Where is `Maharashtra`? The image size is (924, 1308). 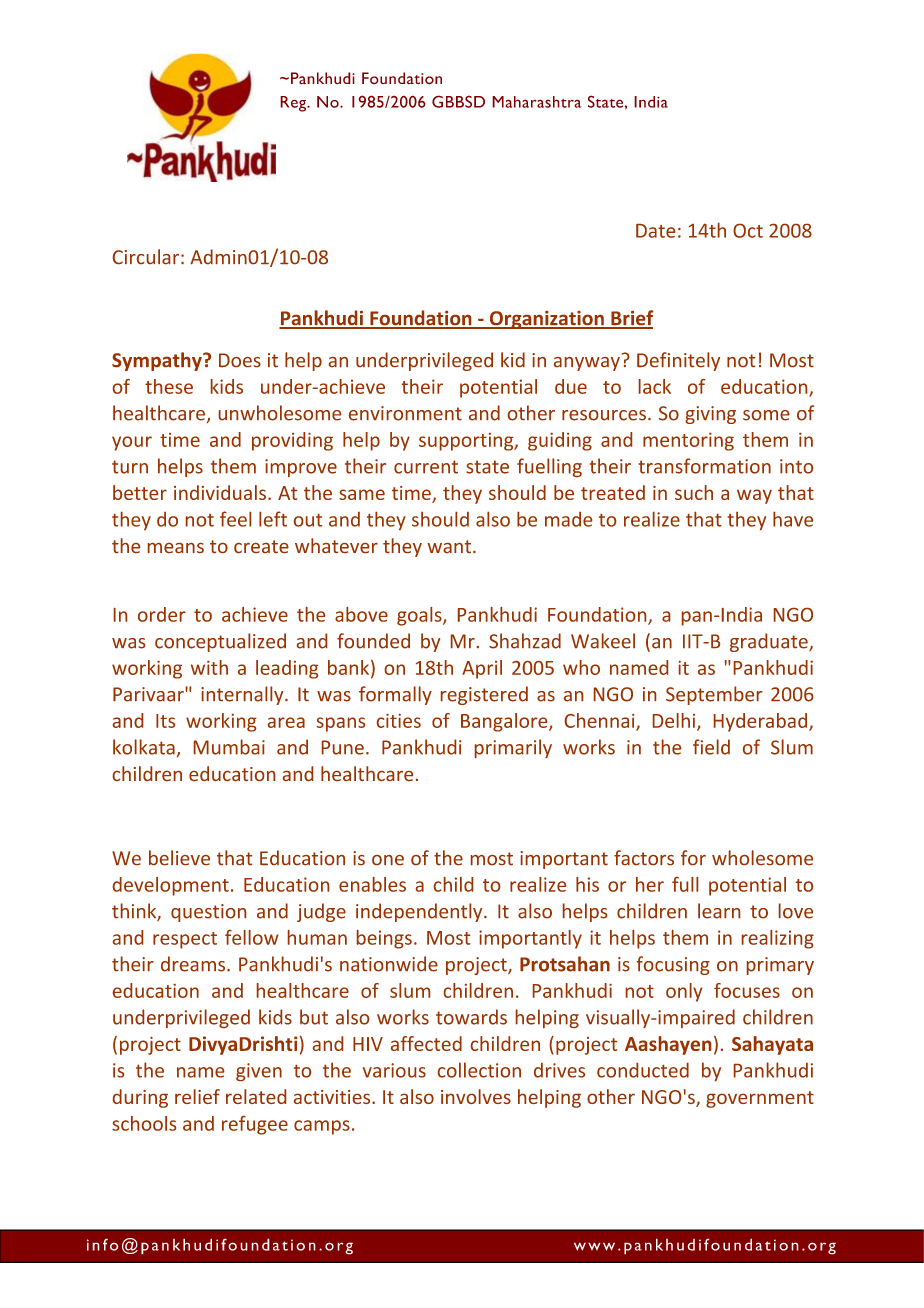 Maharashtra is located at coordinates (536, 102).
